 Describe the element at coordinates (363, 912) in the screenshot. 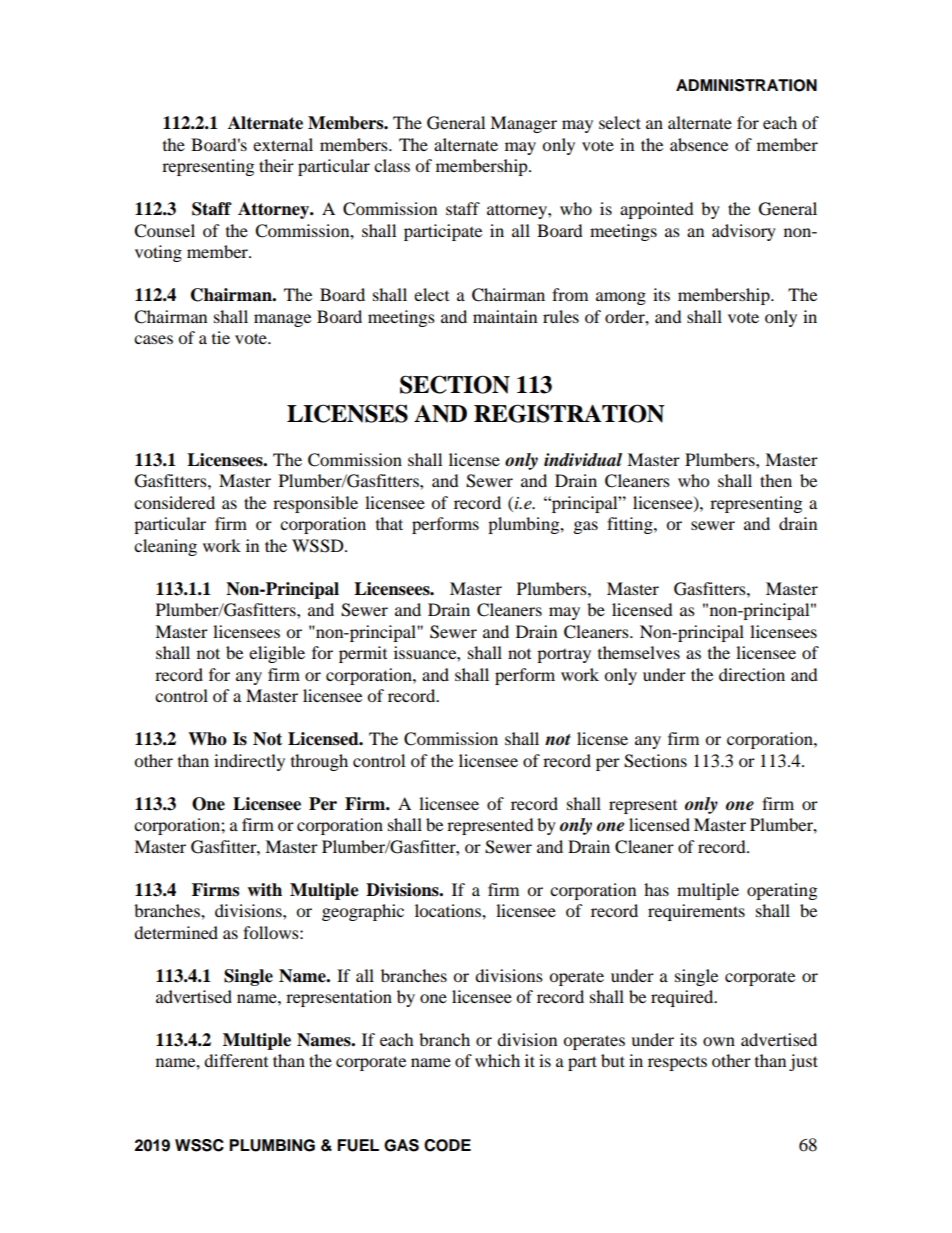

I see `geographic` at that location.
